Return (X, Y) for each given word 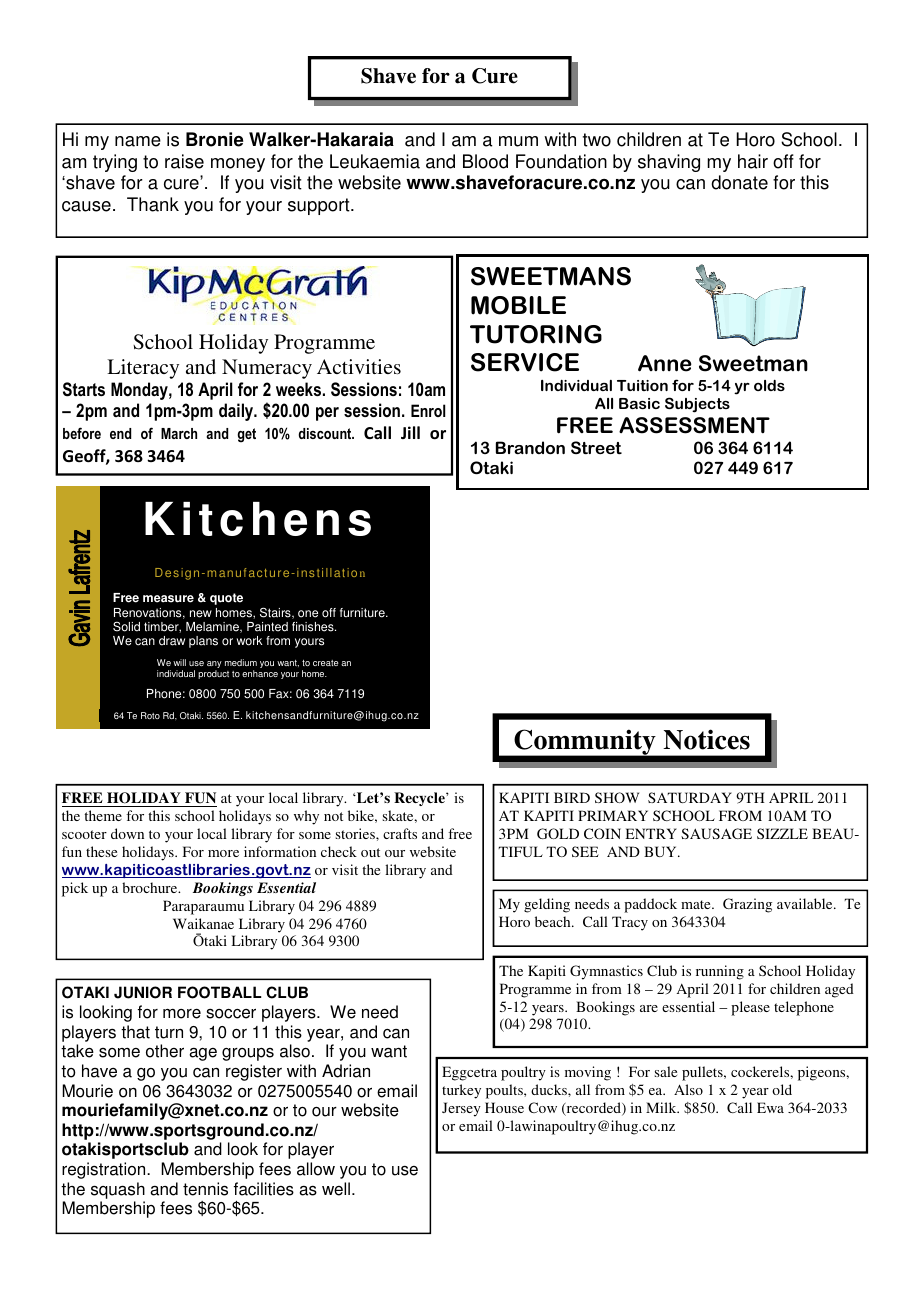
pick (75, 889)
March (179, 433)
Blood (485, 161)
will (179, 662)
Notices (706, 739)
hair (753, 161)
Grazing (747, 905)
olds (769, 385)
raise (184, 161)
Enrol (428, 410)
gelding (547, 905)
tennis (205, 1189)
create (326, 663)
